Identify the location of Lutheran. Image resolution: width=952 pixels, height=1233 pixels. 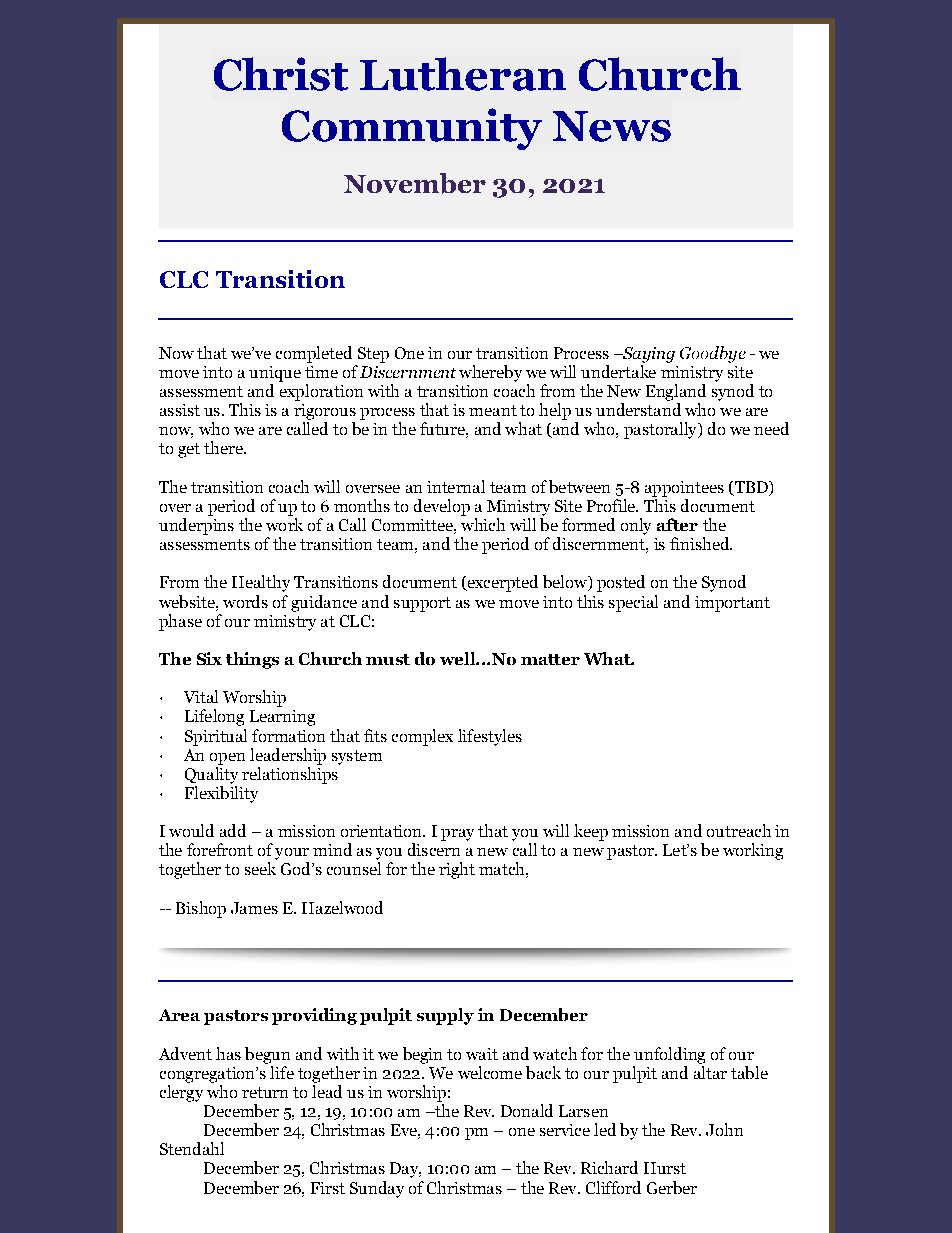
(463, 74).
